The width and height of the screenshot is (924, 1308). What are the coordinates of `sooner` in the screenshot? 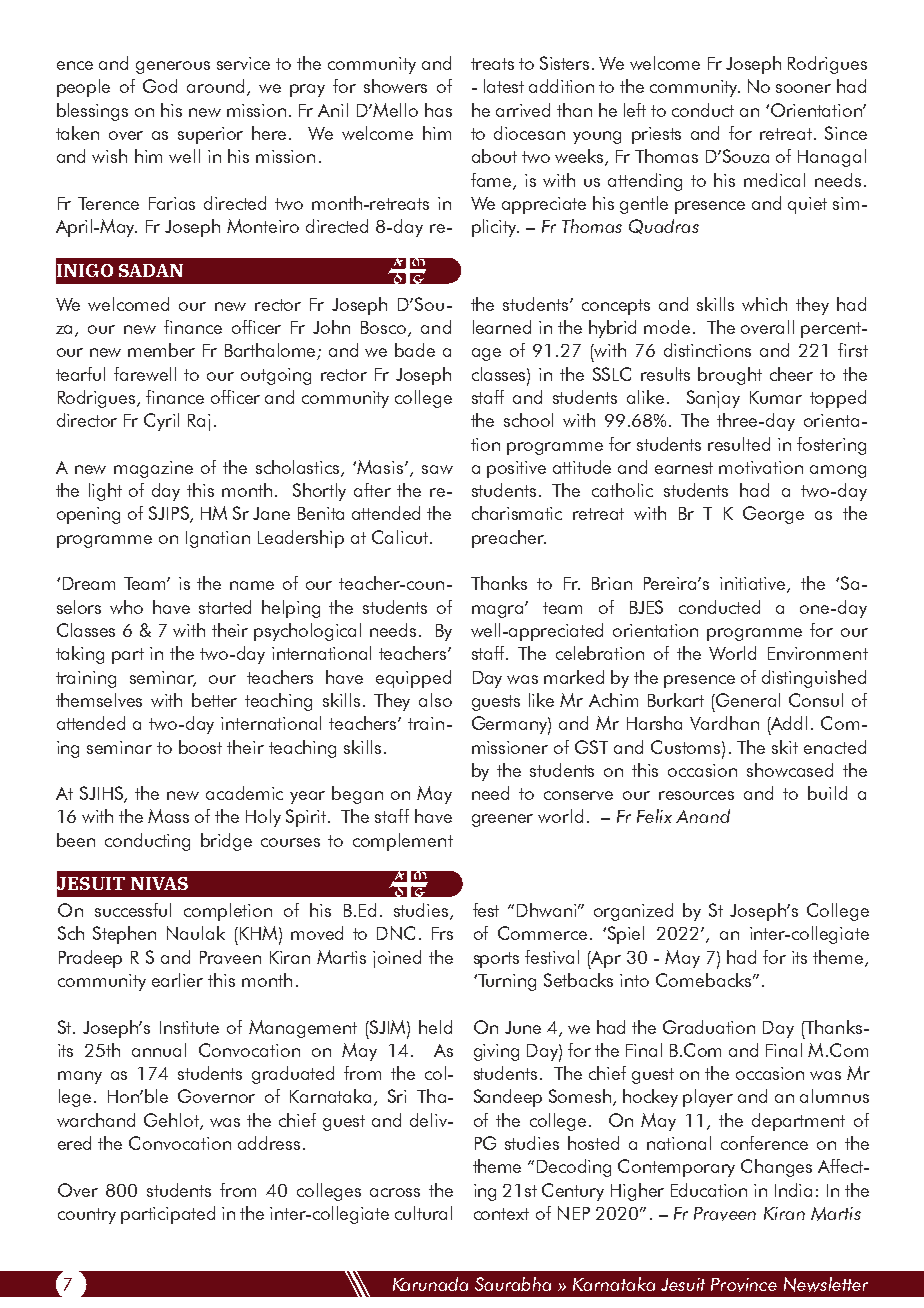 It's located at (803, 88).
